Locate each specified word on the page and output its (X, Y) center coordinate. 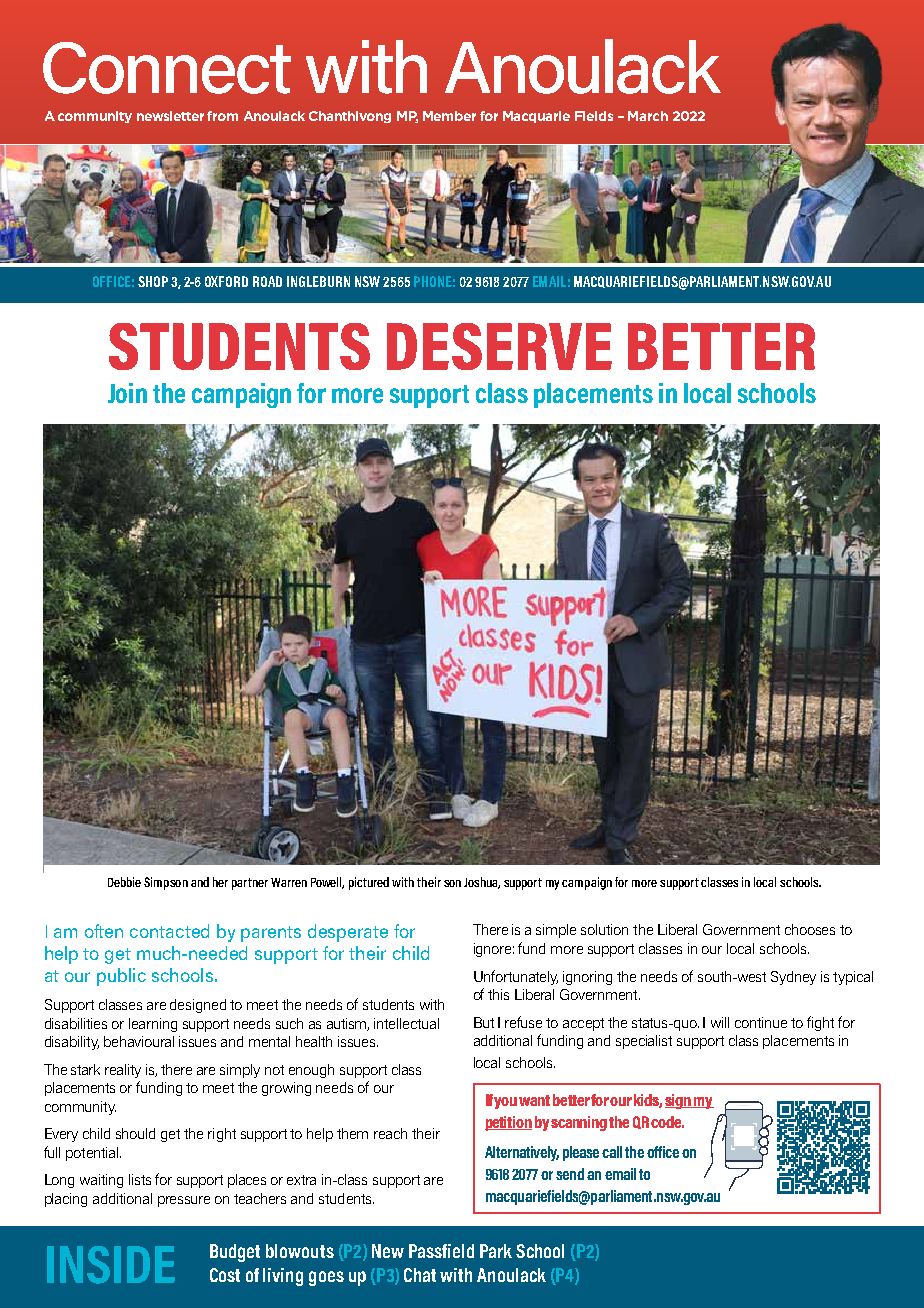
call (612, 1152)
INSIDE (111, 1265)
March (648, 116)
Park (496, 1251)
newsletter (170, 116)
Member (449, 116)
